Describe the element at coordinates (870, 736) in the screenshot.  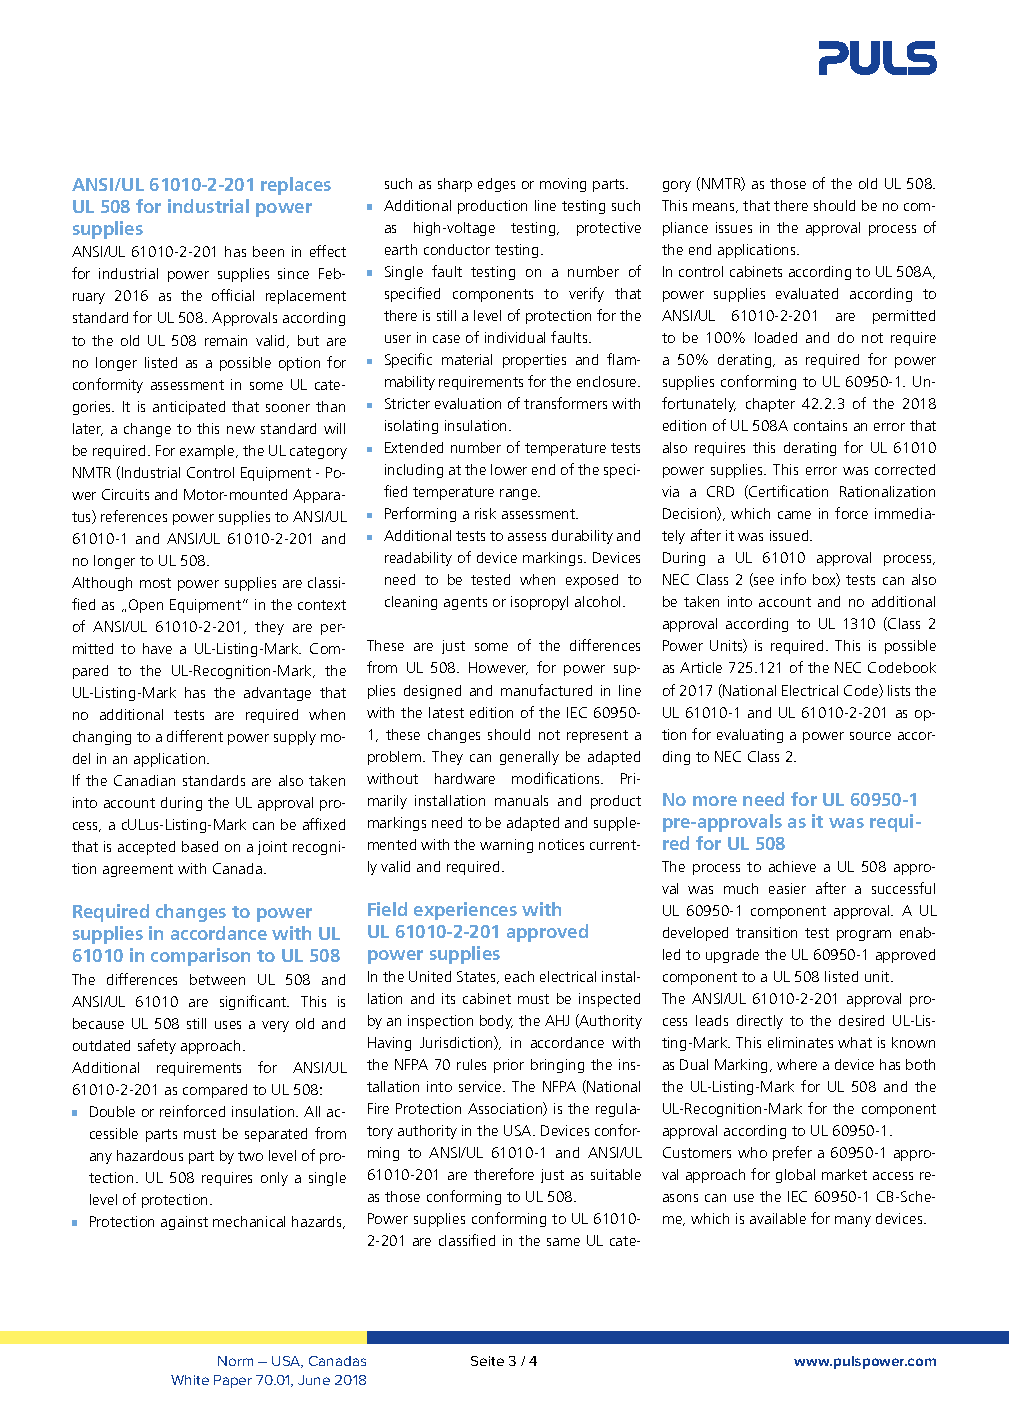
I see `source` at that location.
